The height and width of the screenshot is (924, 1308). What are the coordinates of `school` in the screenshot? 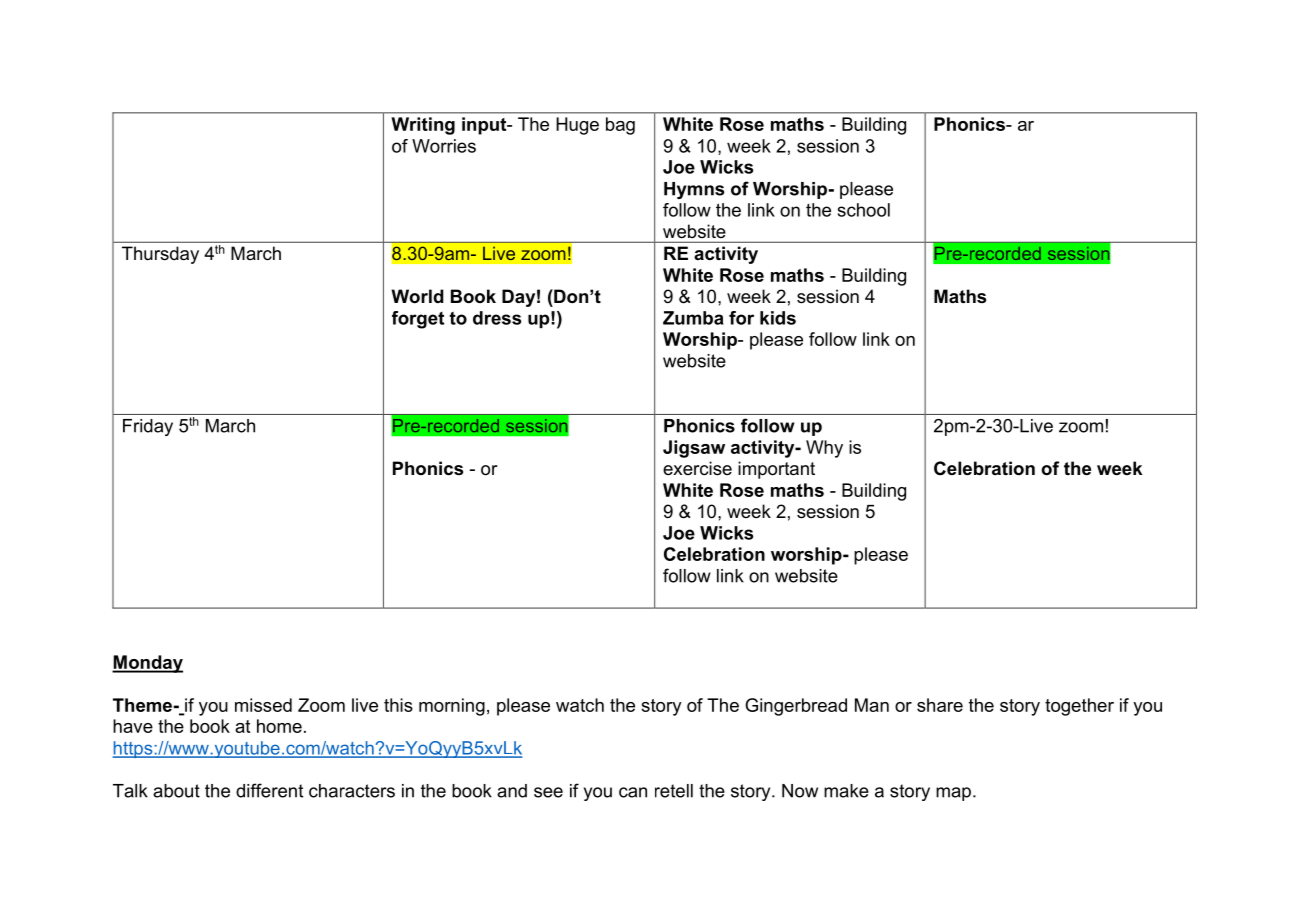 It's located at (864, 210).
